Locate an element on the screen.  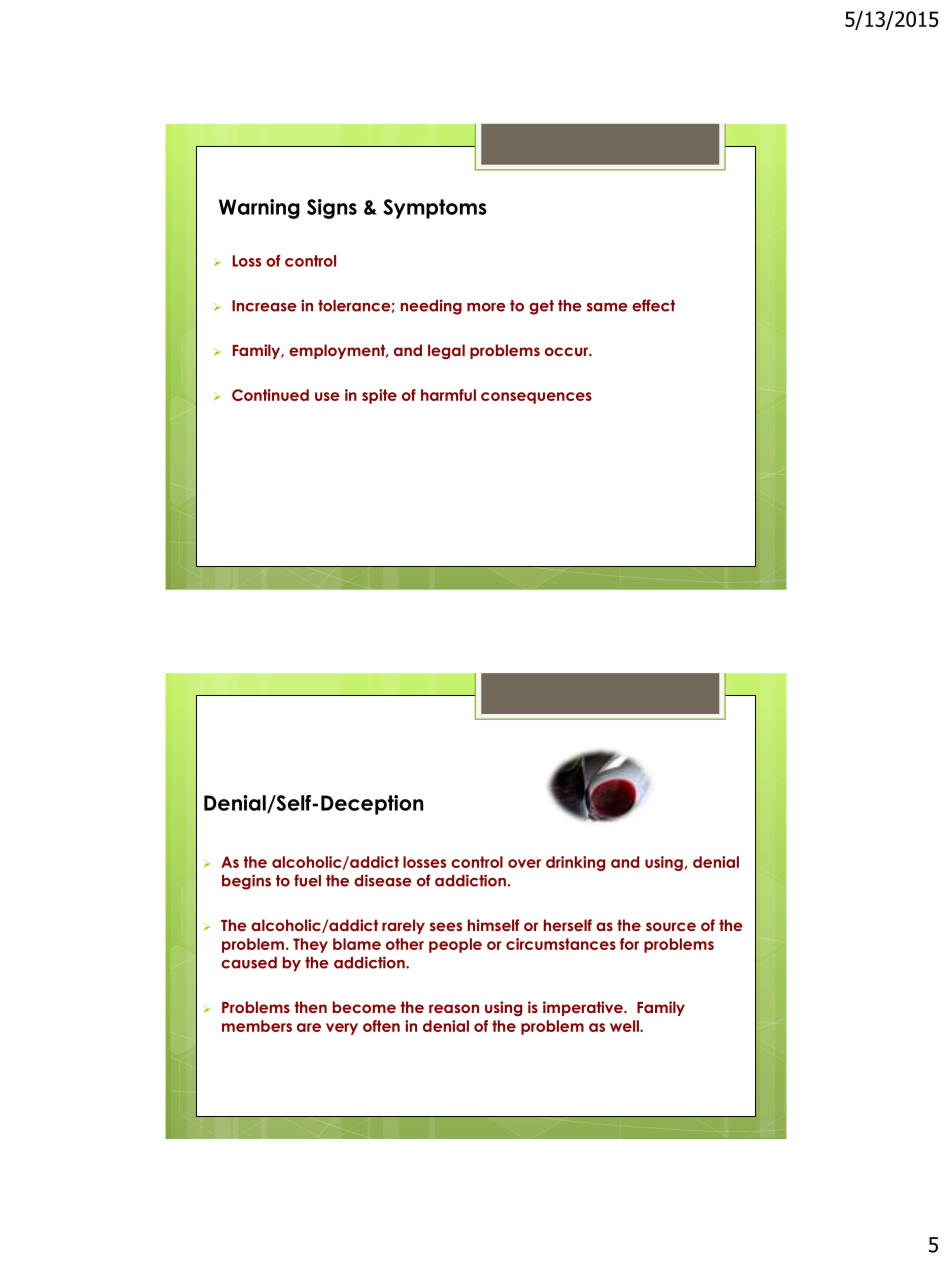
consequences is located at coordinates (536, 398).
